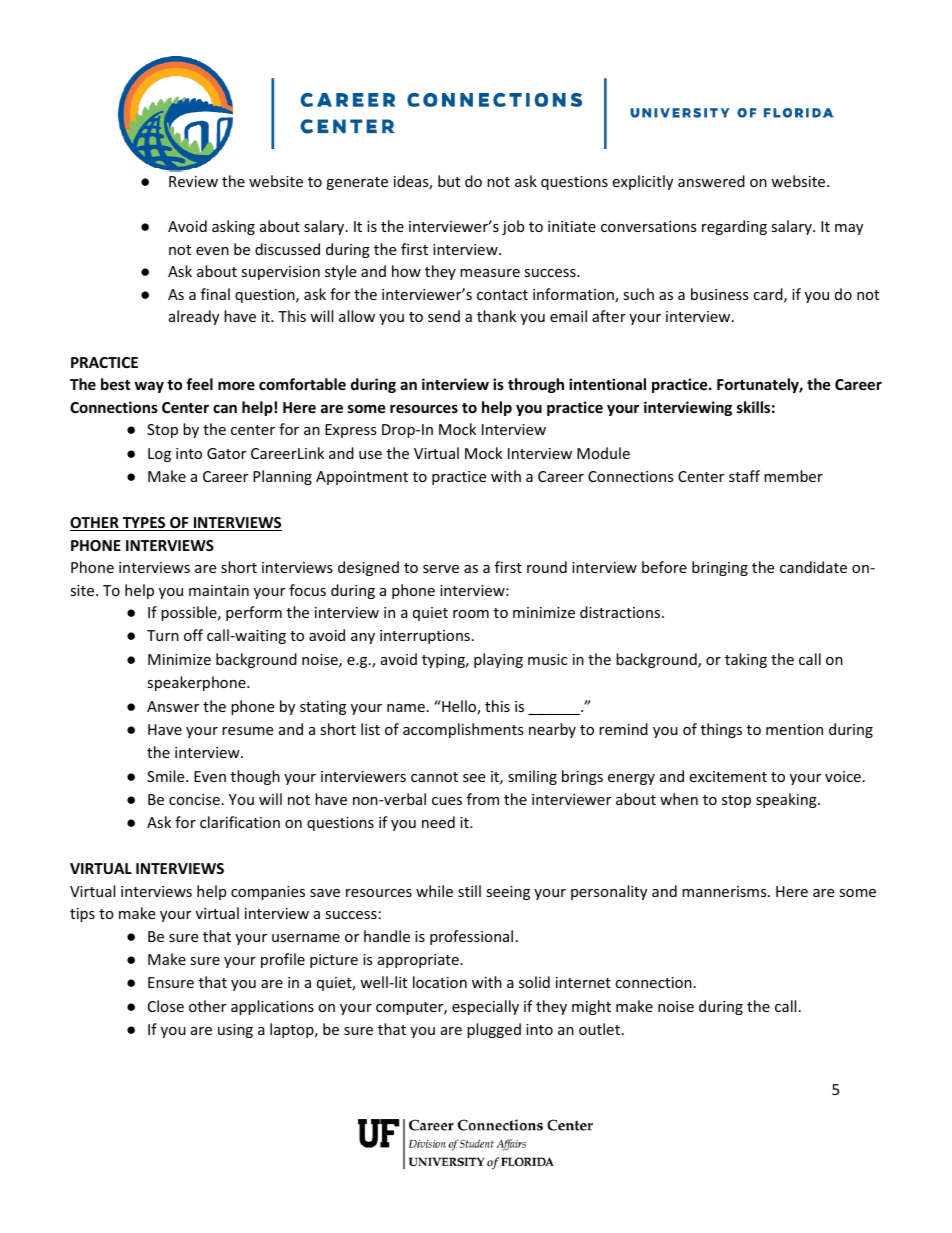  What do you see at coordinates (166, 1006) in the screenshot?
I see `Close` at bounding box center [166, 1006].
